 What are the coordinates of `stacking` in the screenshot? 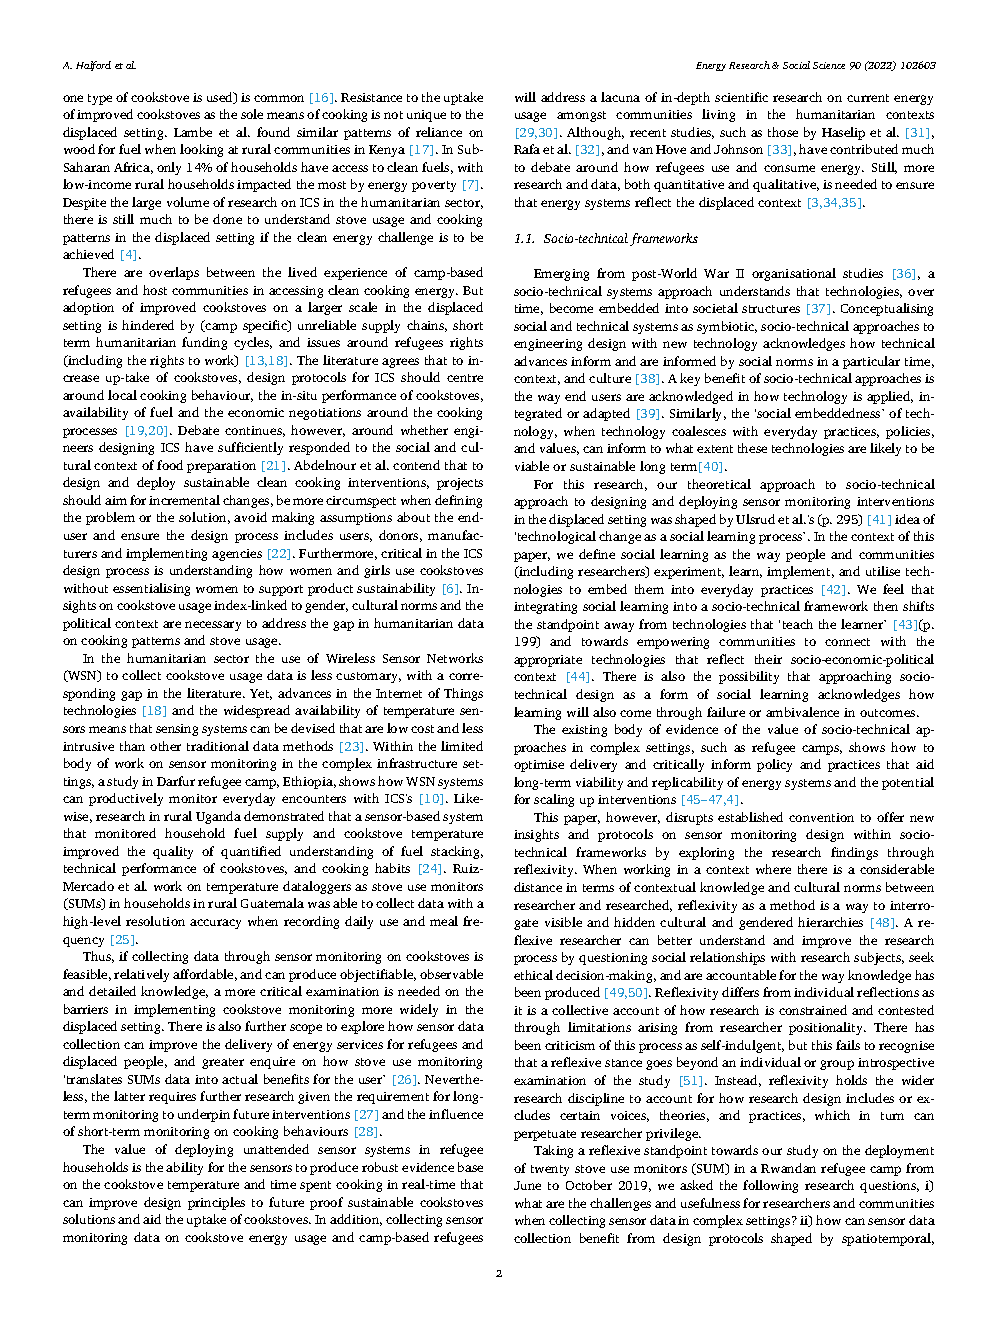 It's located at (457, 852).
